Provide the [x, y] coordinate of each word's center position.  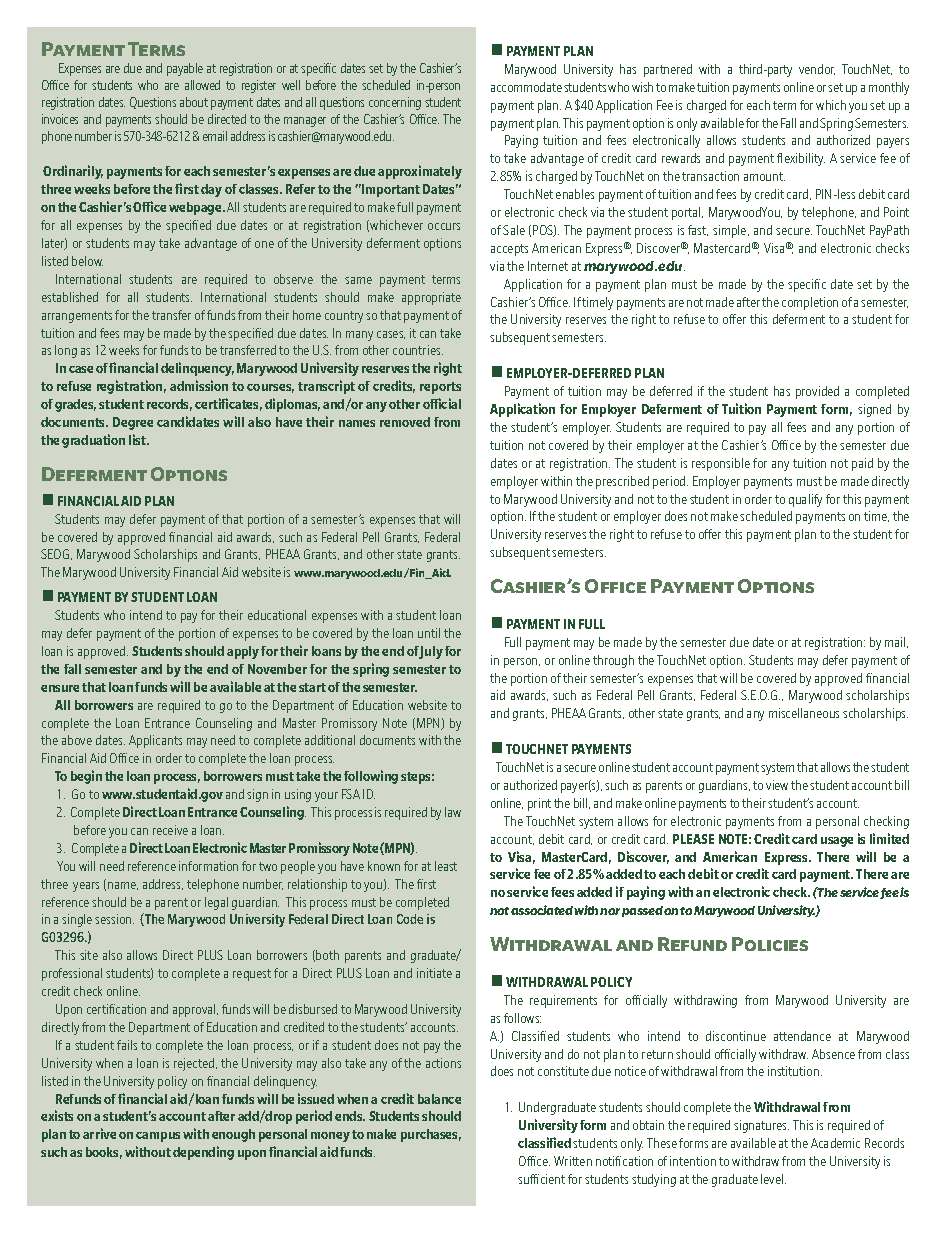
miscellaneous [804, 713]
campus [158, 1137]
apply [243, 652]
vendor [817, 69]
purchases [431, 1135]
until [429, 633]
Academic [835, 1143]
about [194, 102]
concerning [395, 103]
